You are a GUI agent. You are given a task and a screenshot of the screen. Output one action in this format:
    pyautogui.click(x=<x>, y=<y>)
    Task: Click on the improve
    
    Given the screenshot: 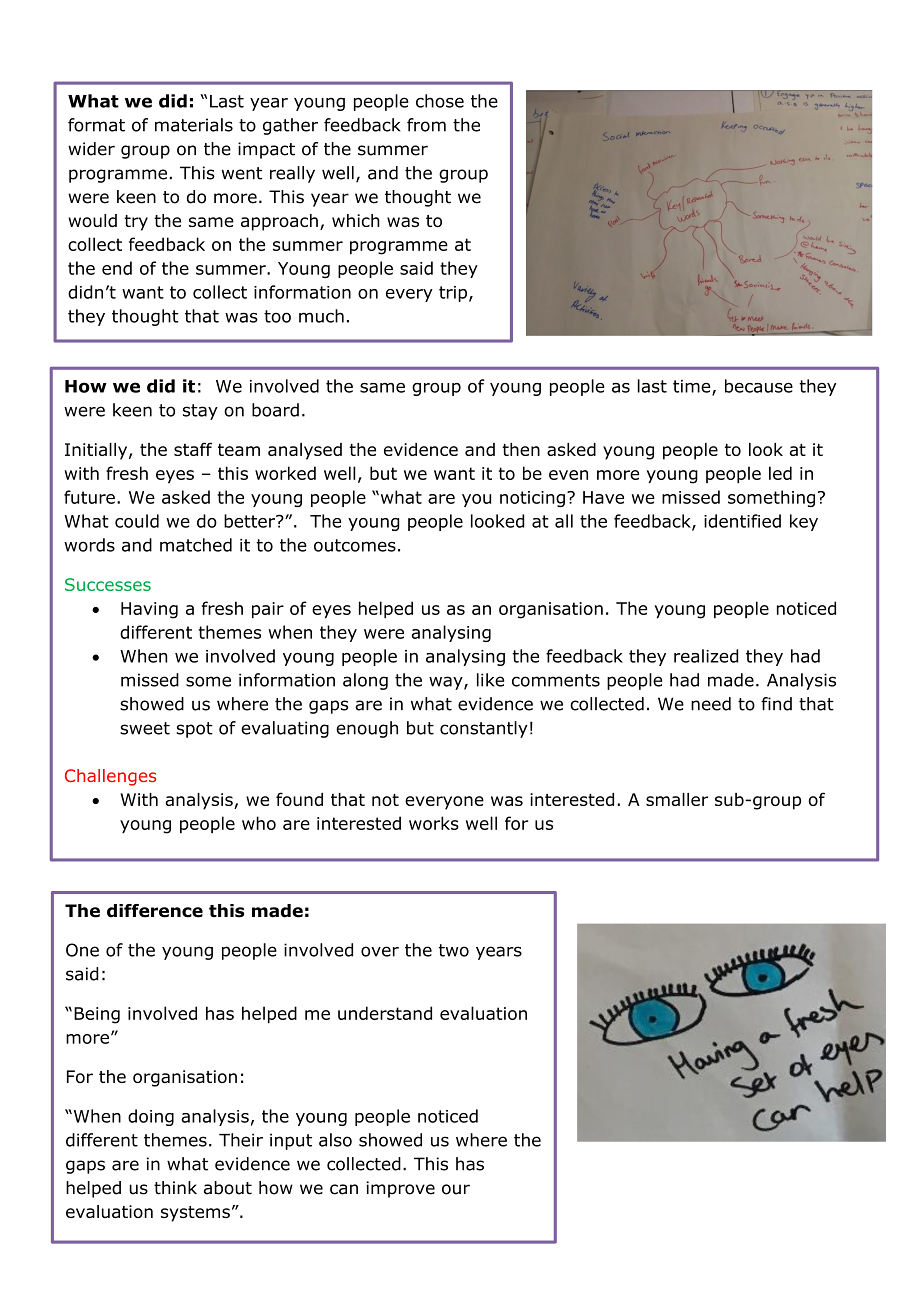 What is the action you would take?
    pyautogui.click(x=400, y=1189)
